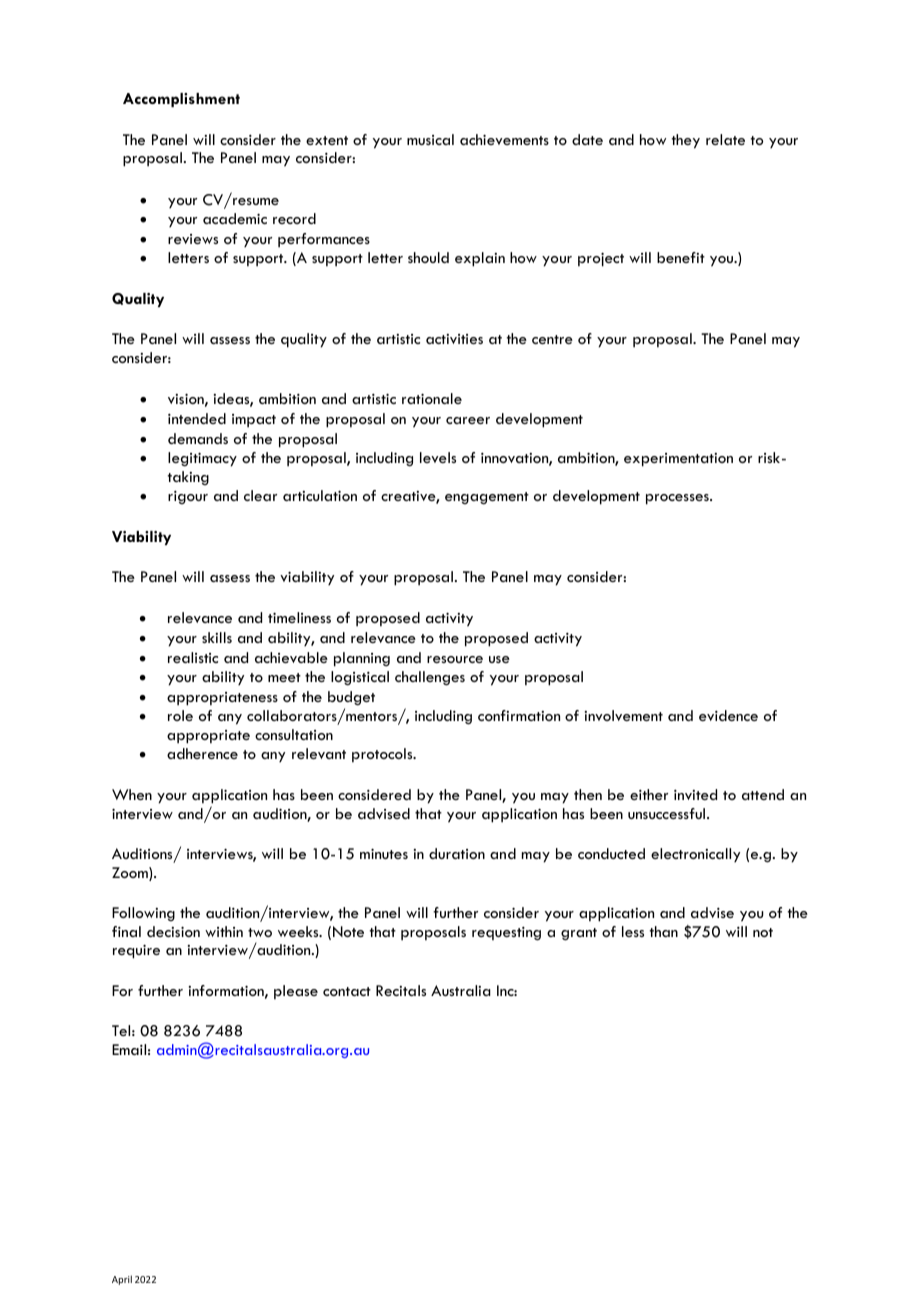 This page has width=924, height=1308. What do you see at coordinates (686, 141) in the page?
I see `they` at bounding box center [686, 141].
